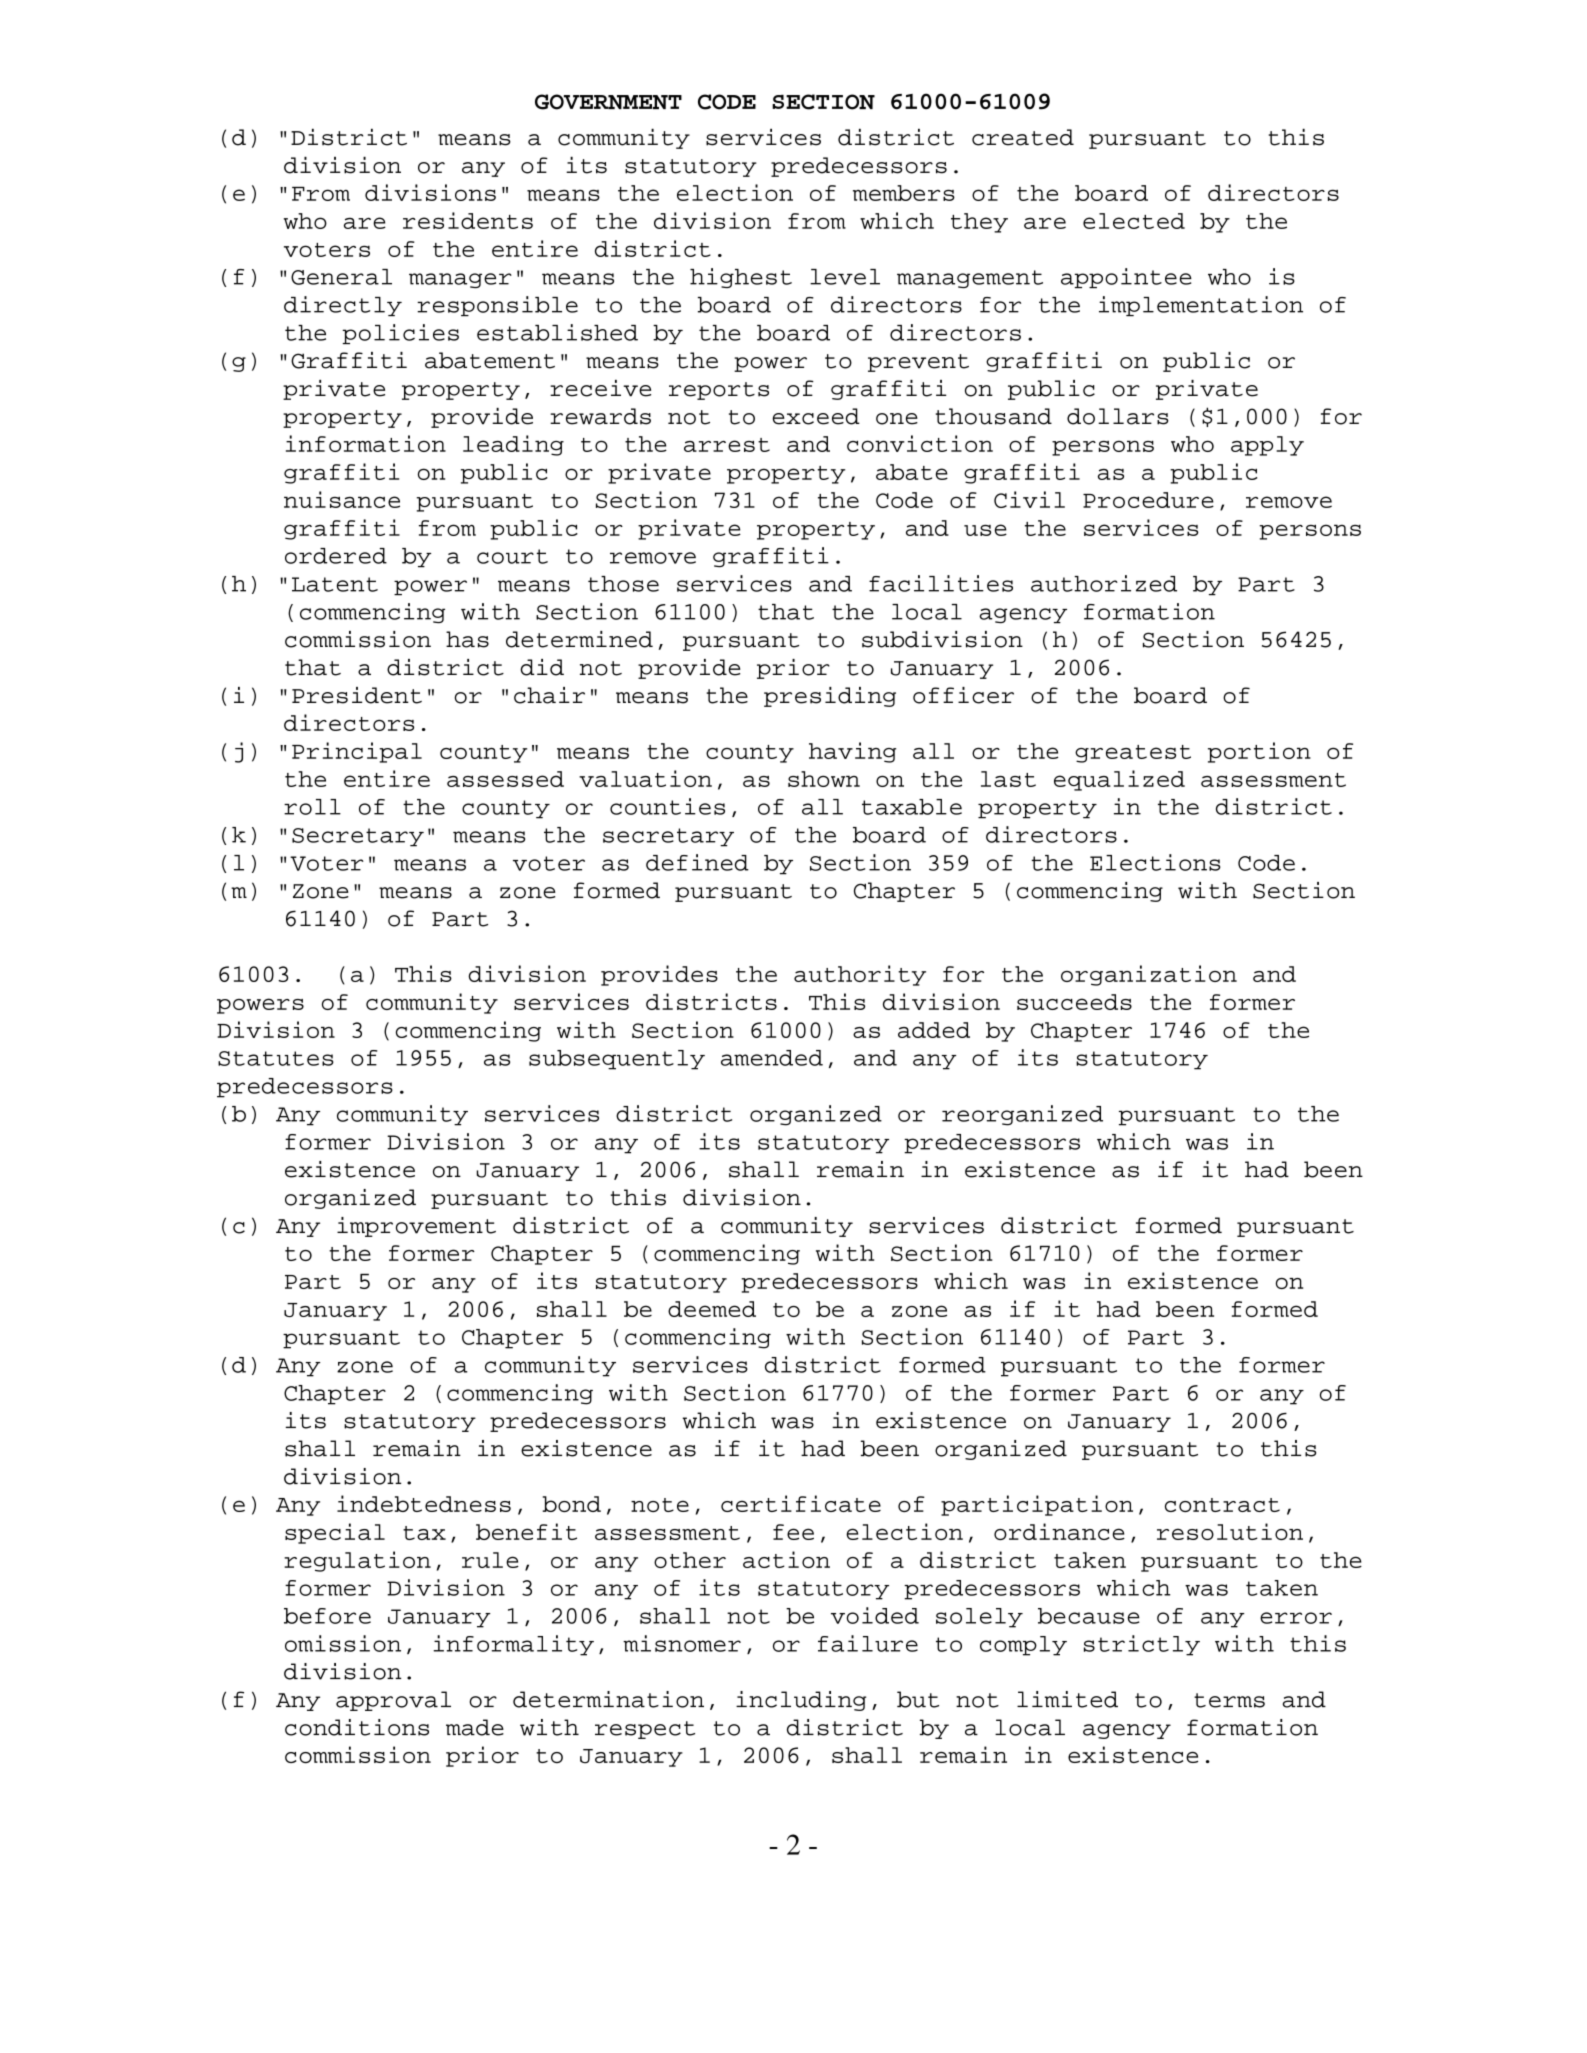  What do you see at coordinates (468, 220) in the page?
I see `residents` at bounding box center [468, 220].
